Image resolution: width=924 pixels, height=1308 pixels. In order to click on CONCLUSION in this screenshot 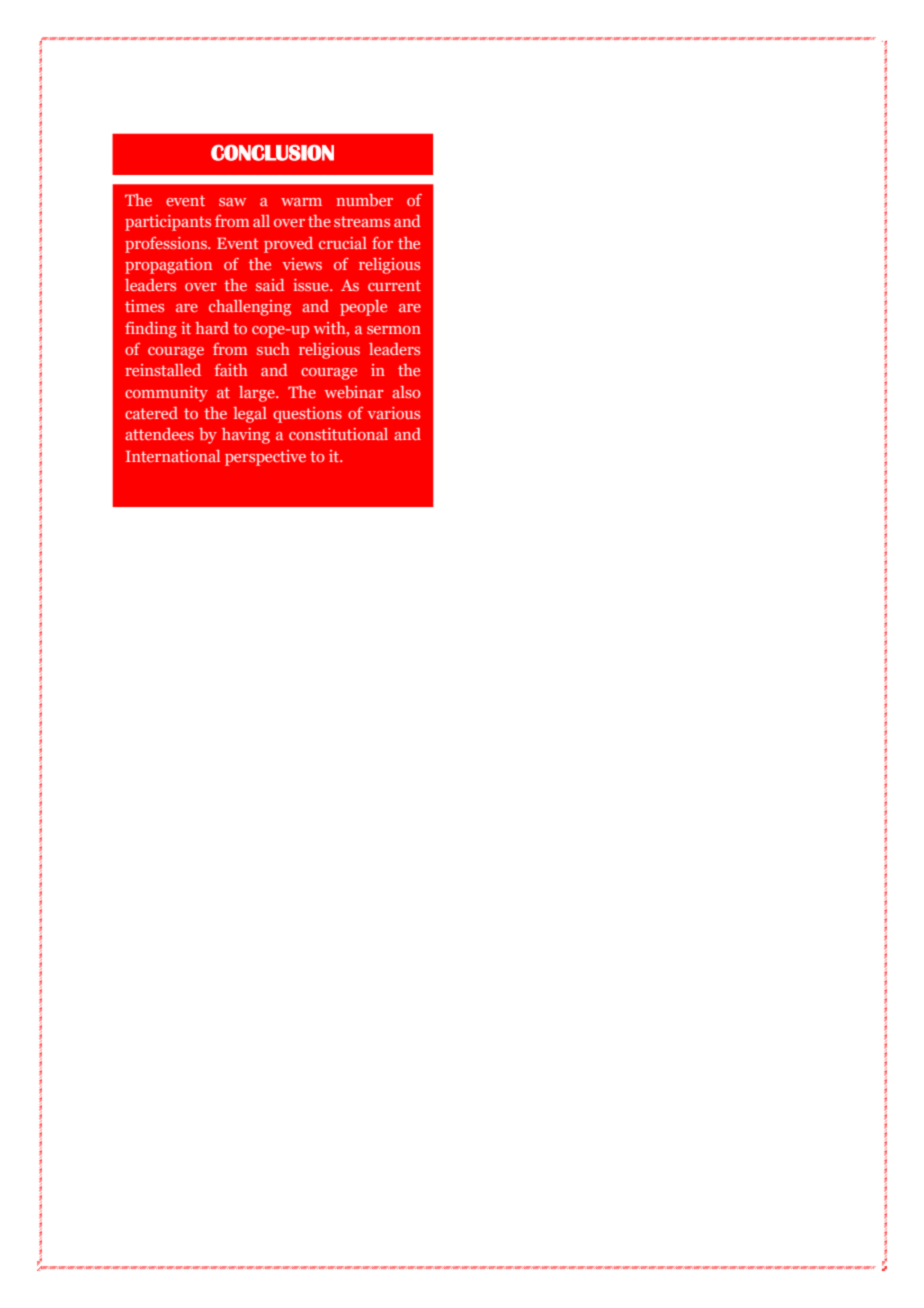, I will do `click(272, 152)`.
